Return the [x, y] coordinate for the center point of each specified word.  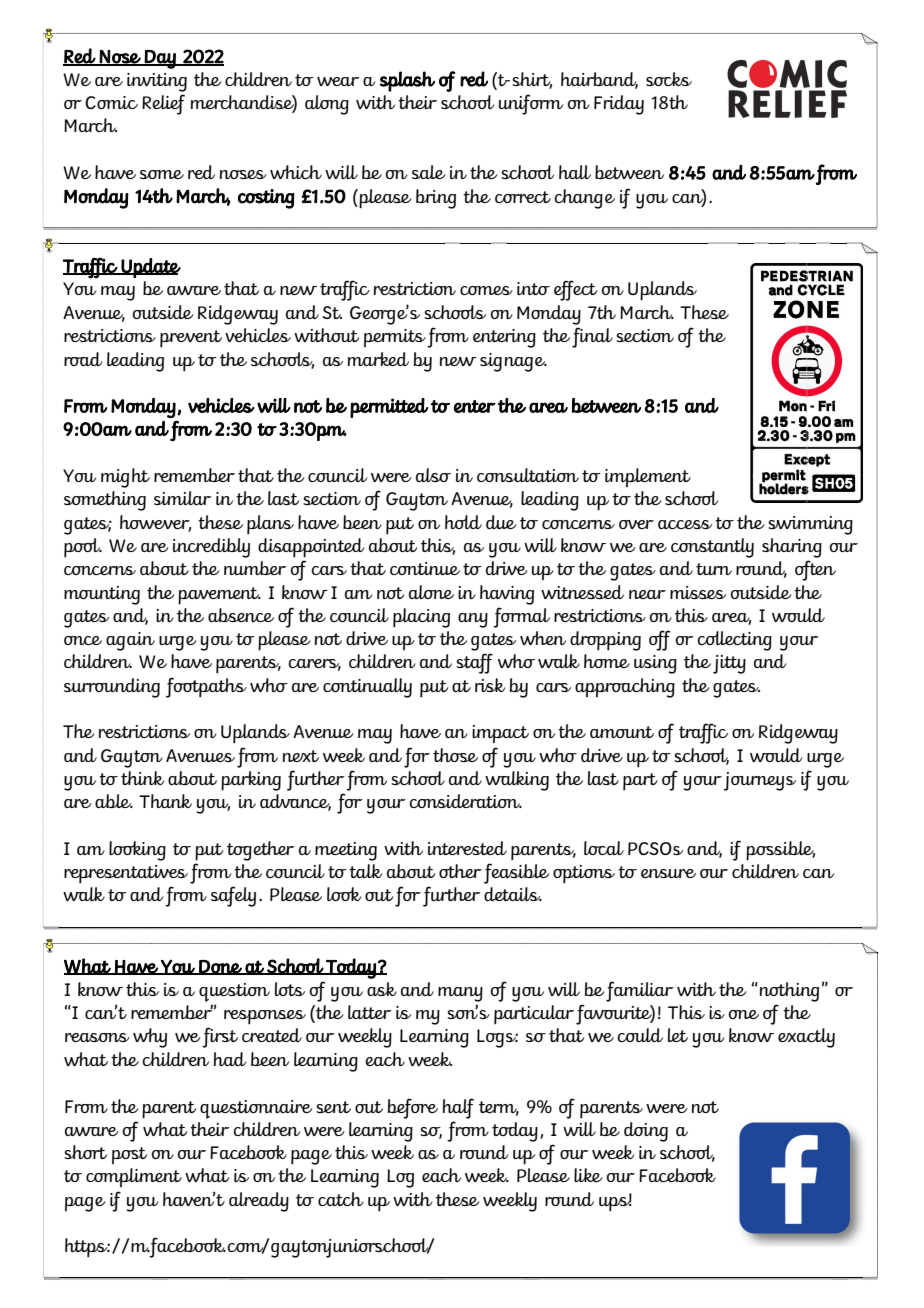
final [592, 337]
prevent [191, 339]
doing [646, 1132]
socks [669, 79]
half [458, 1108]
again [130, 641]
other [460, 871]
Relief [163, 104]
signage [513, 362]
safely [233, 896]
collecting [734, 641]
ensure [668, 873]
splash [407, 81]
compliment [134, 1177]
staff [474, 663]
